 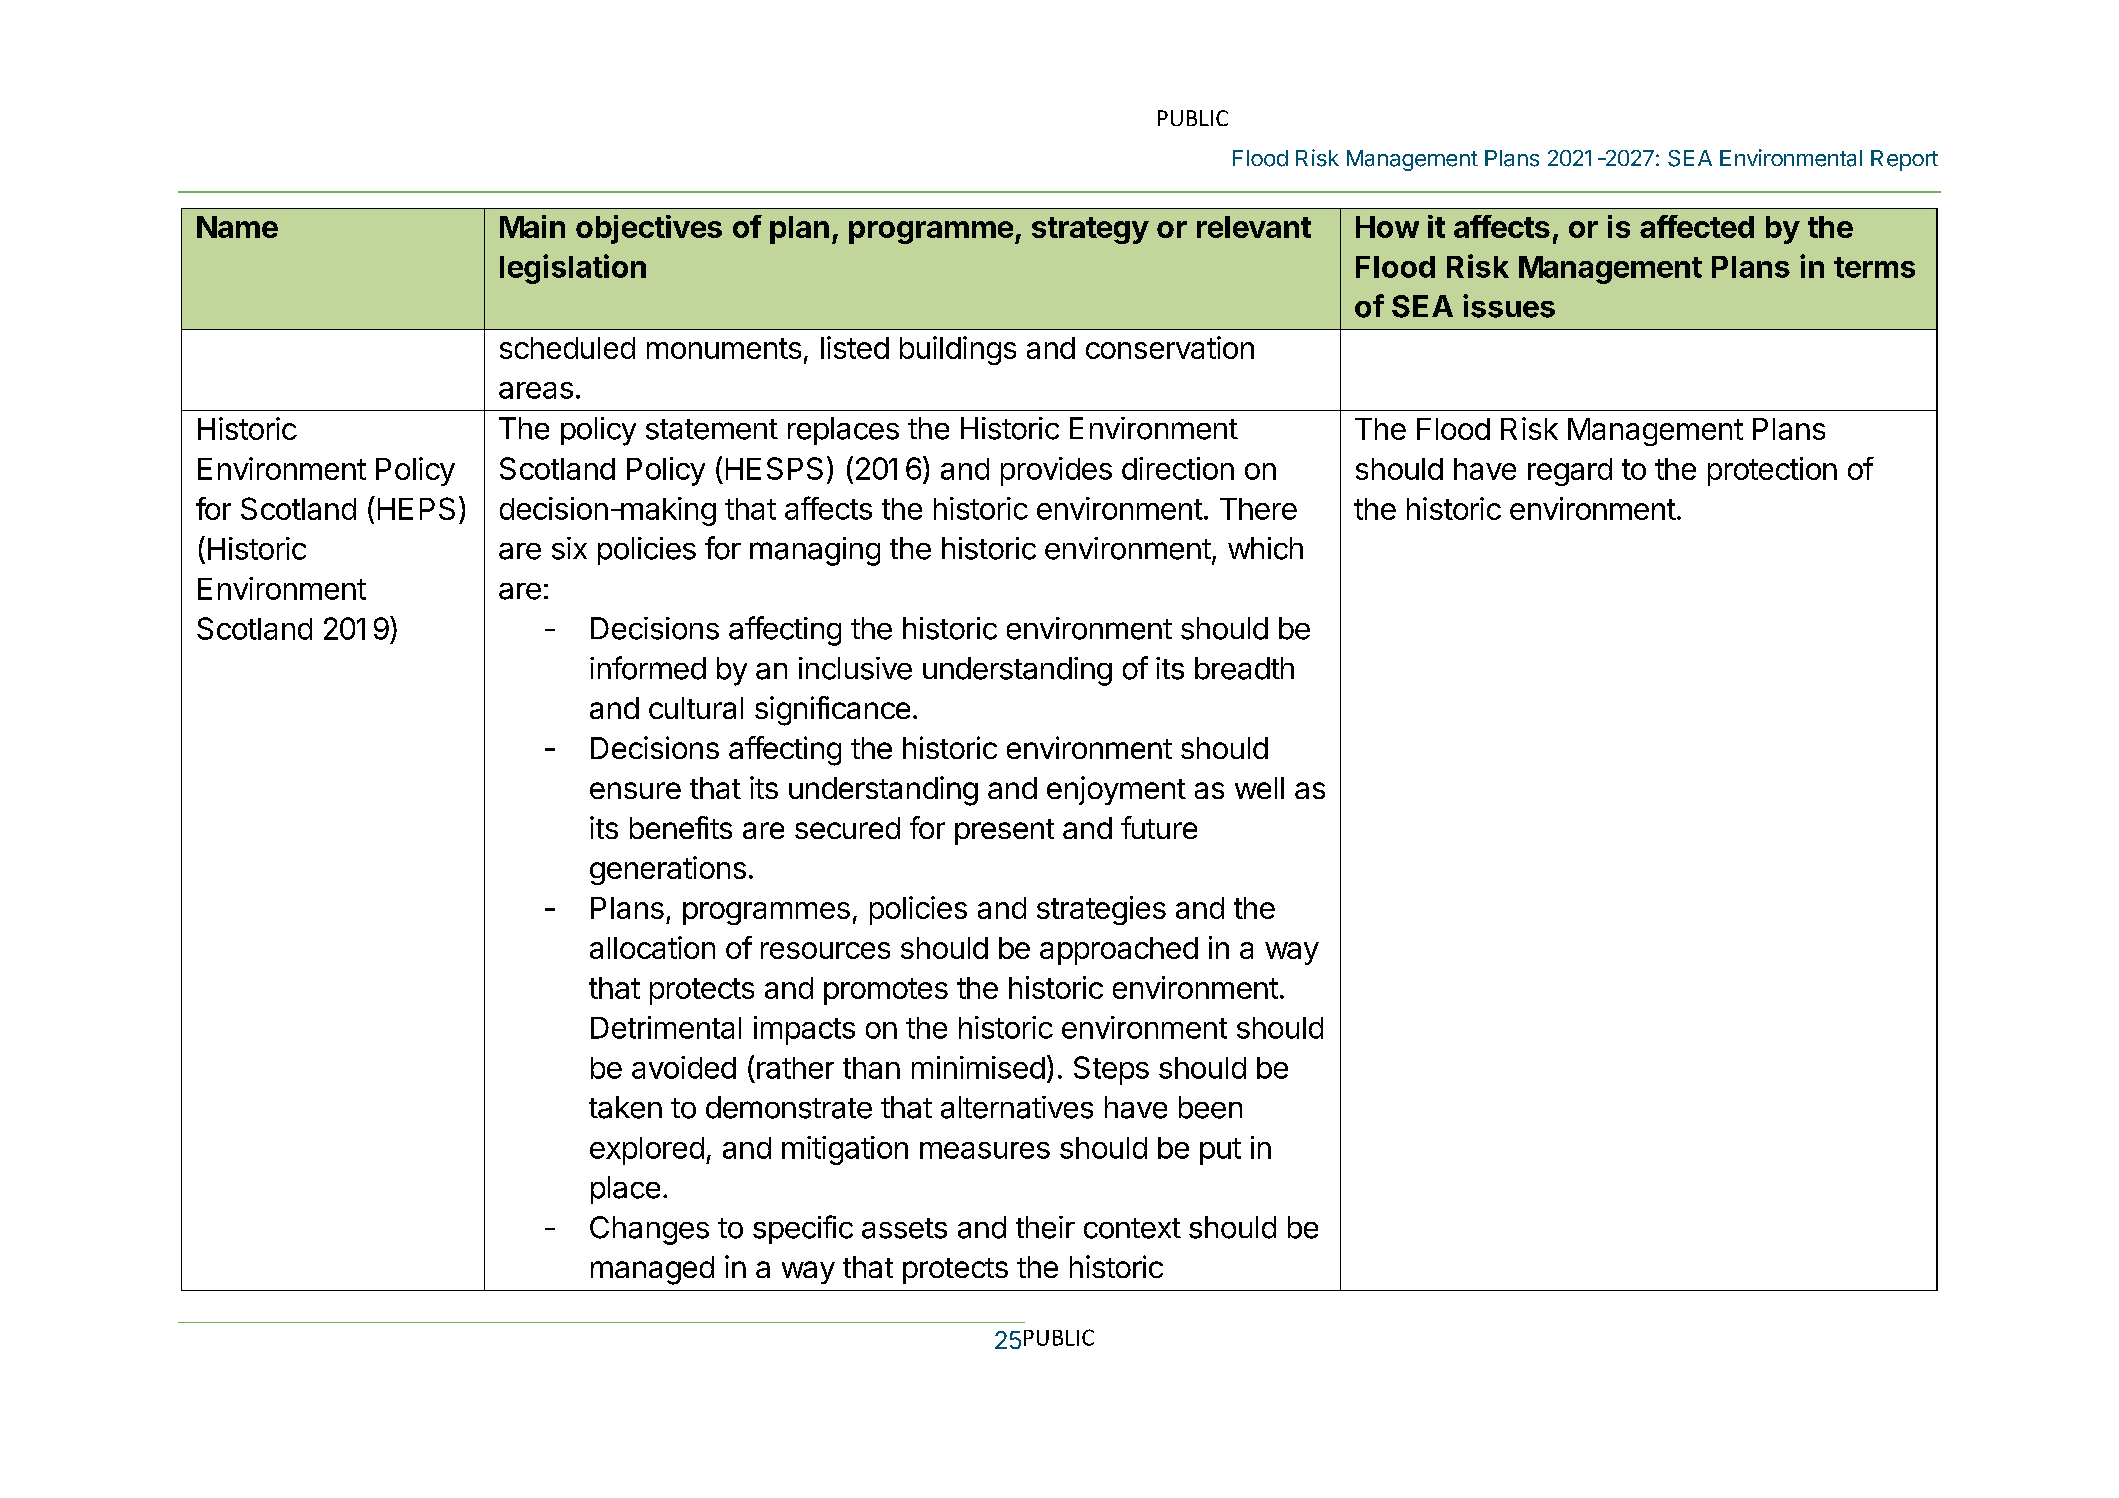 What do you see at coordinates (1244, 668) in the screenshot?
I see `breadth` at bounding box center [1244, 668].
